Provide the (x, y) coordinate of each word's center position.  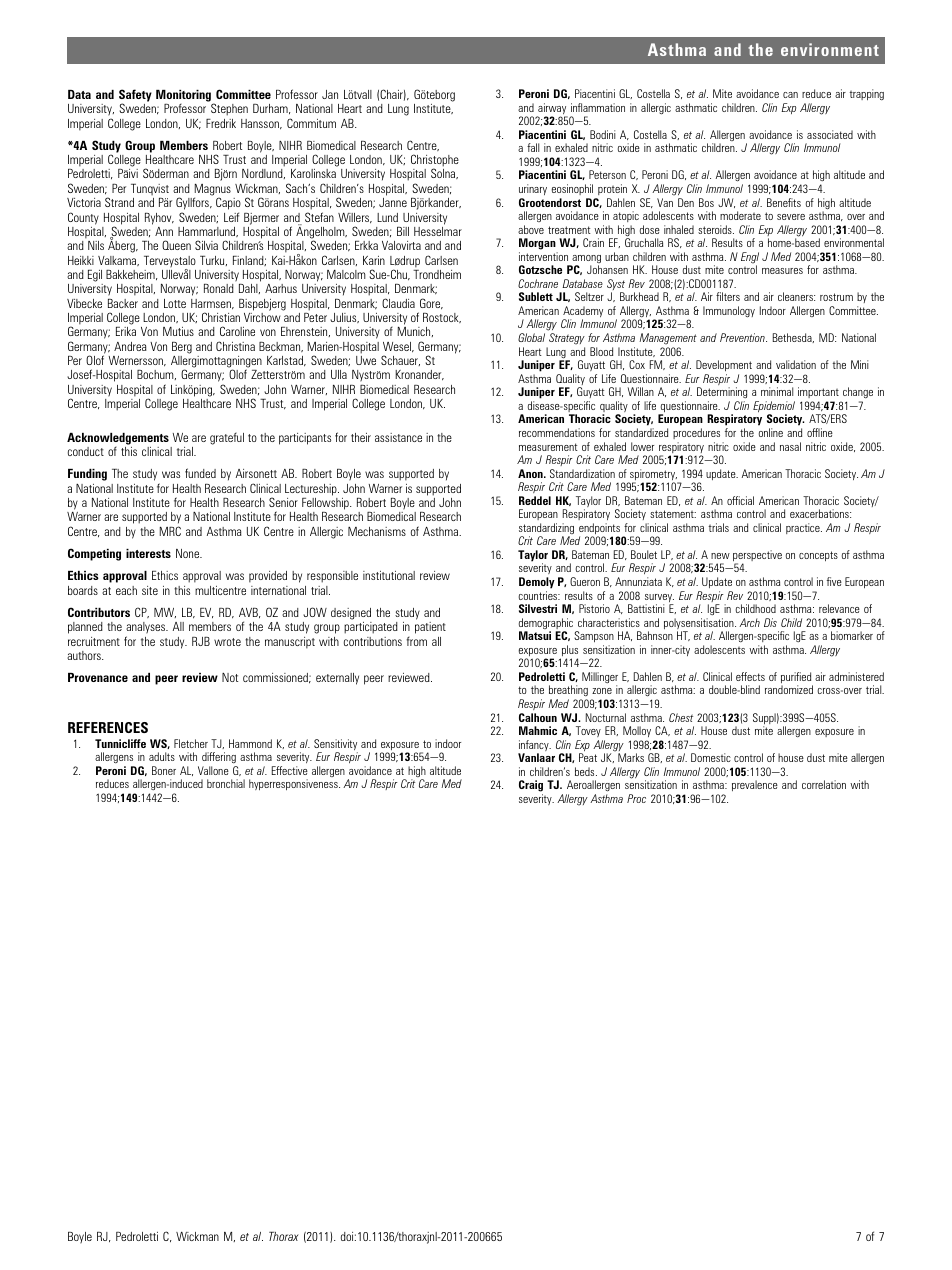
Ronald (219, 288)
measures (782, 271)
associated (830, 134)
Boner (164, 770)
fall (533, 147)
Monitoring (183, 96)
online (771, 432)
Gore (431, 304)
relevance (839, 608)
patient (430, 628)
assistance (398, 437)
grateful (227, 439)
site (150, 590)
